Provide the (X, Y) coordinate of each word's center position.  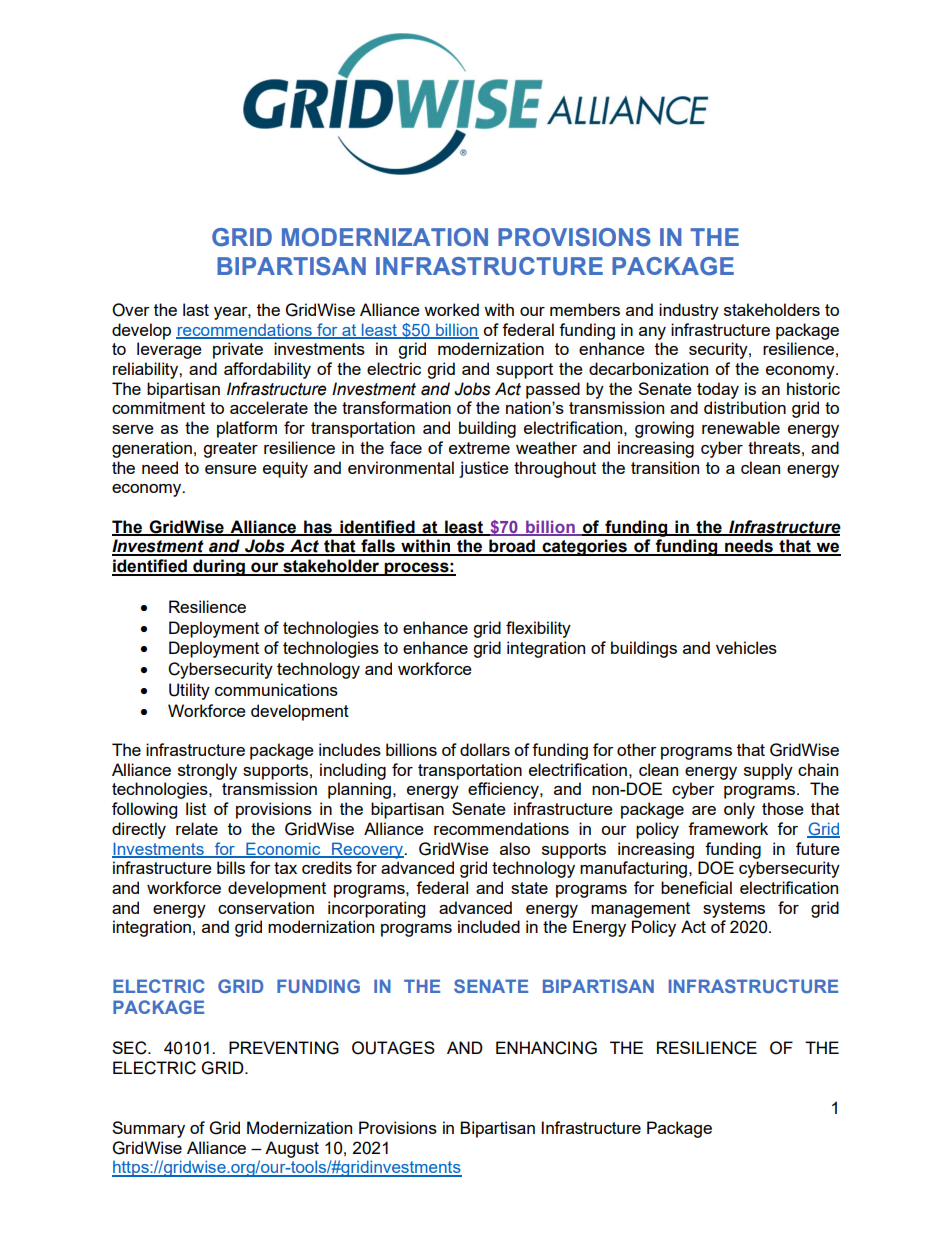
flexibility (538, 629)
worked (451, 309)
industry (689, 311)
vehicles (746, 647)
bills (231, 867)
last (196, 309)
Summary (148, 1129)
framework (728, 828)
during (219, 567)
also (515, 848)
